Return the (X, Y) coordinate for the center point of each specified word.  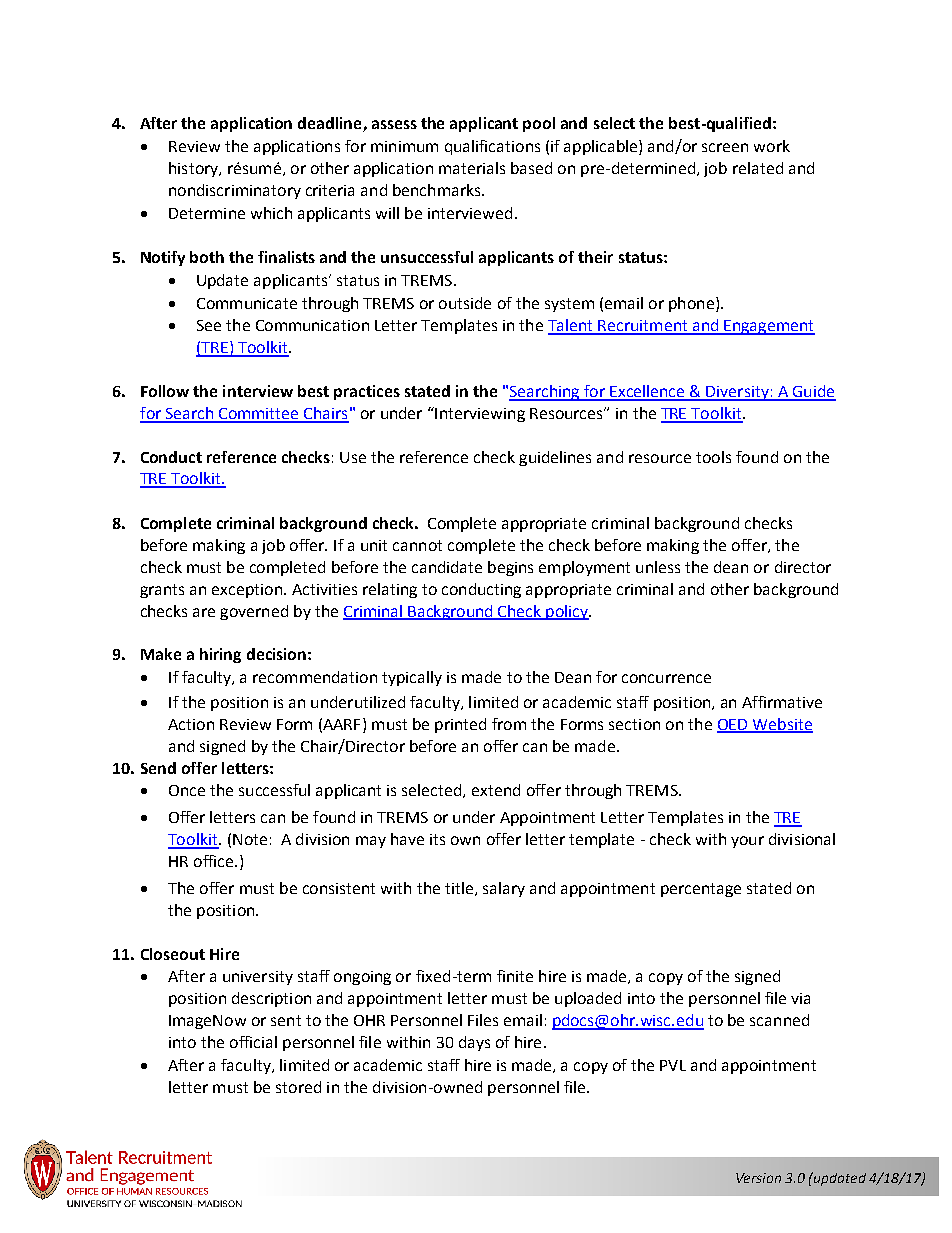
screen (725, 147)
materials (472, 168)
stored (298, 1087)
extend (496, 790)
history (195, 169)
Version (758, 1178)
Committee (259, 415)
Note (250, 839)
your (747, 842)
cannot (417, 545)
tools (713, 457)
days (474, 1043)
